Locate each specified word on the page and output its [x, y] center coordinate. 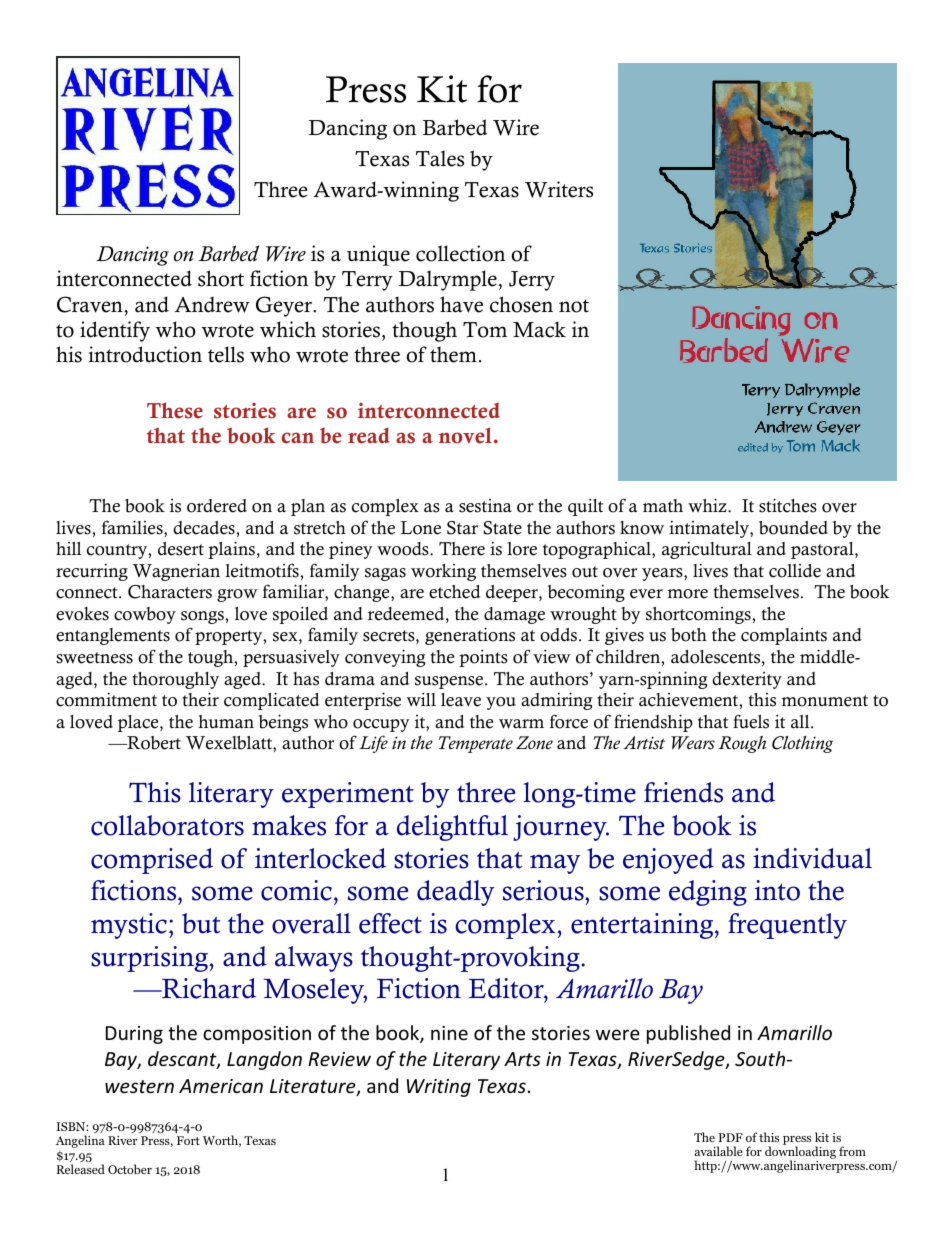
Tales [440, 158]
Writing [439, 1088]
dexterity [747, 680]
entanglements [113, 636]
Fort [188, 1140]
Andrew [212, 304]
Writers [559, 189]
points [483, 658]
